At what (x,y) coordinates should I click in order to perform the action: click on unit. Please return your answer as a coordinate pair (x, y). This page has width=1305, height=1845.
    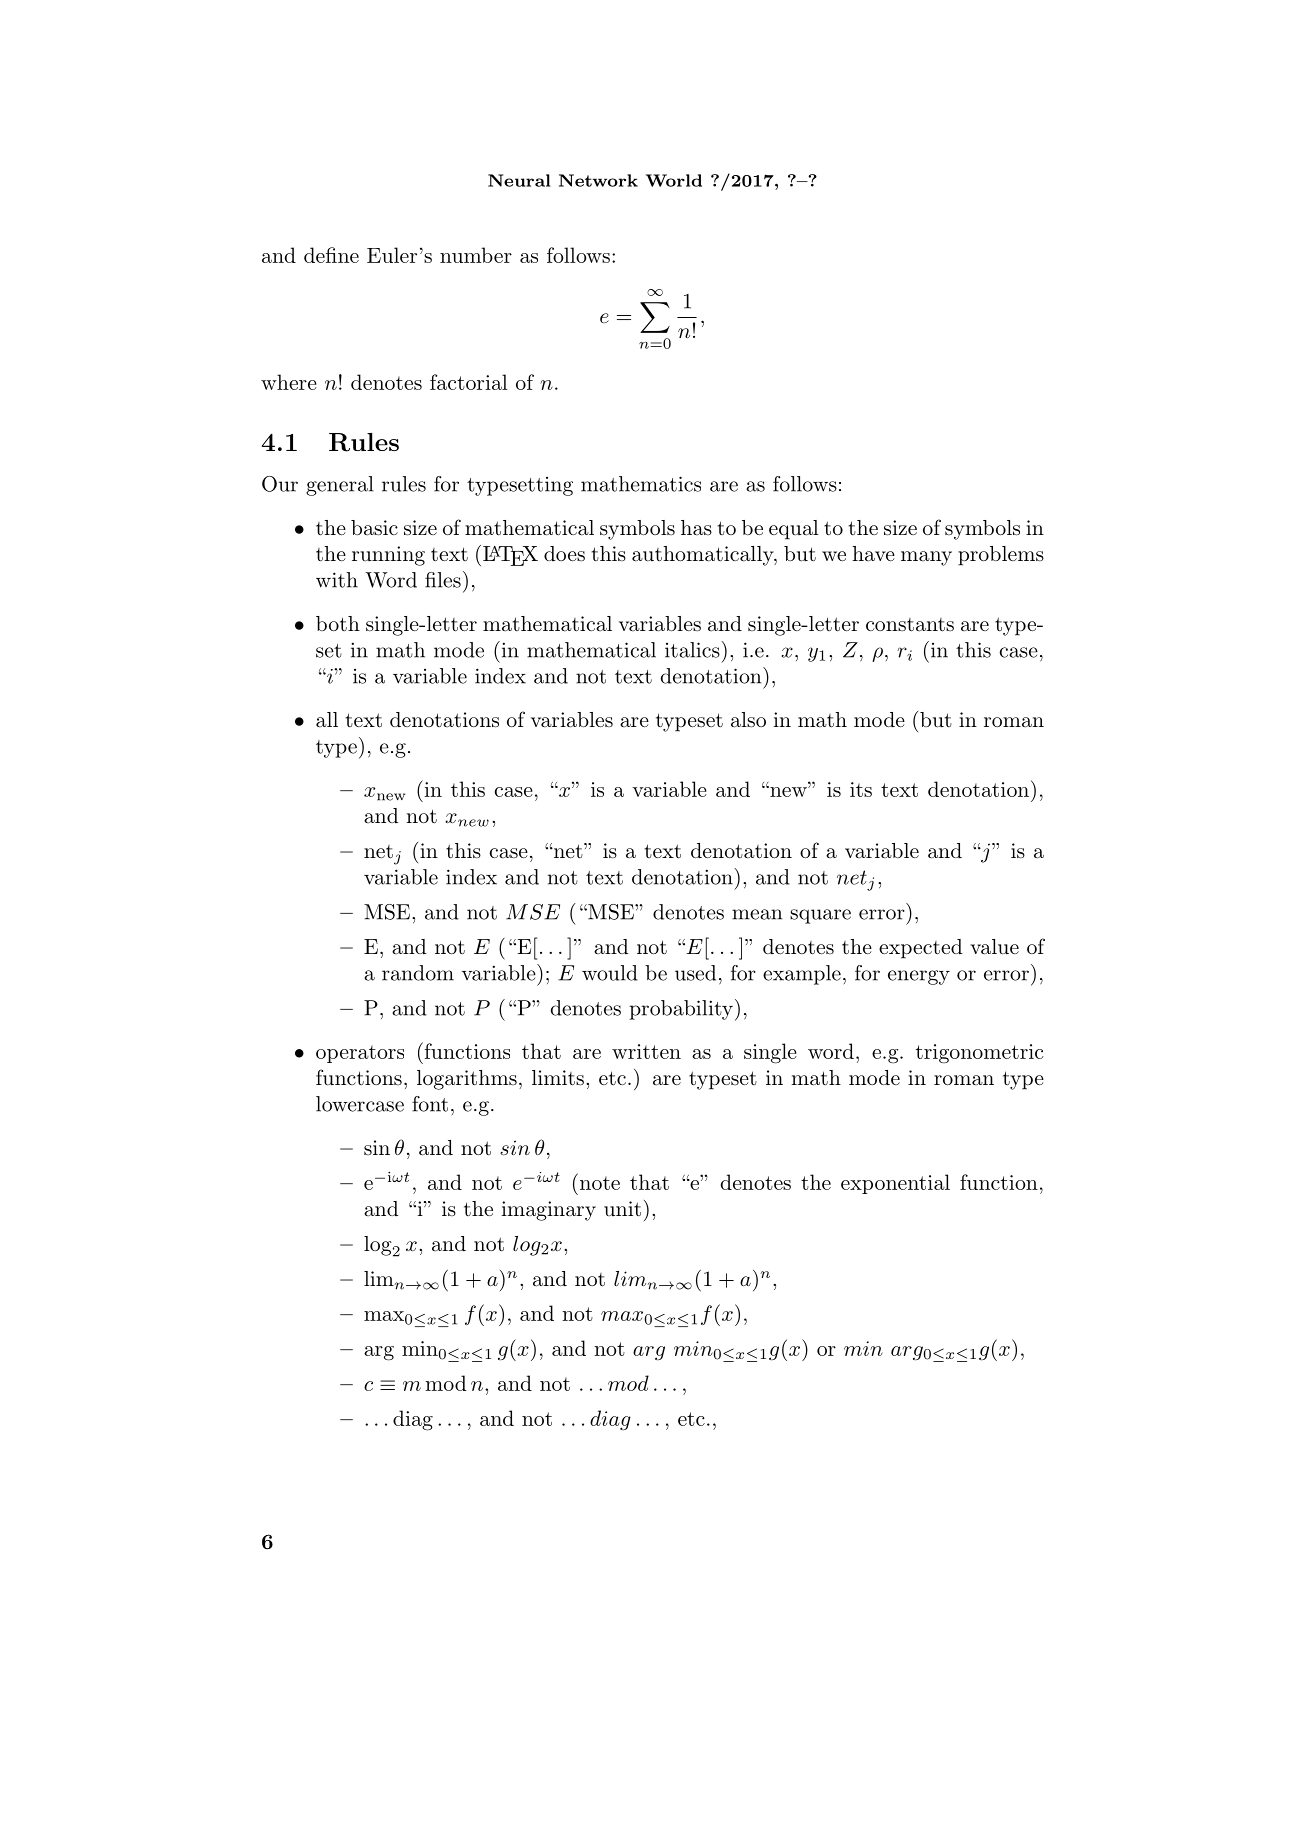
    Looking at the image, I should click on (622, 1209).
